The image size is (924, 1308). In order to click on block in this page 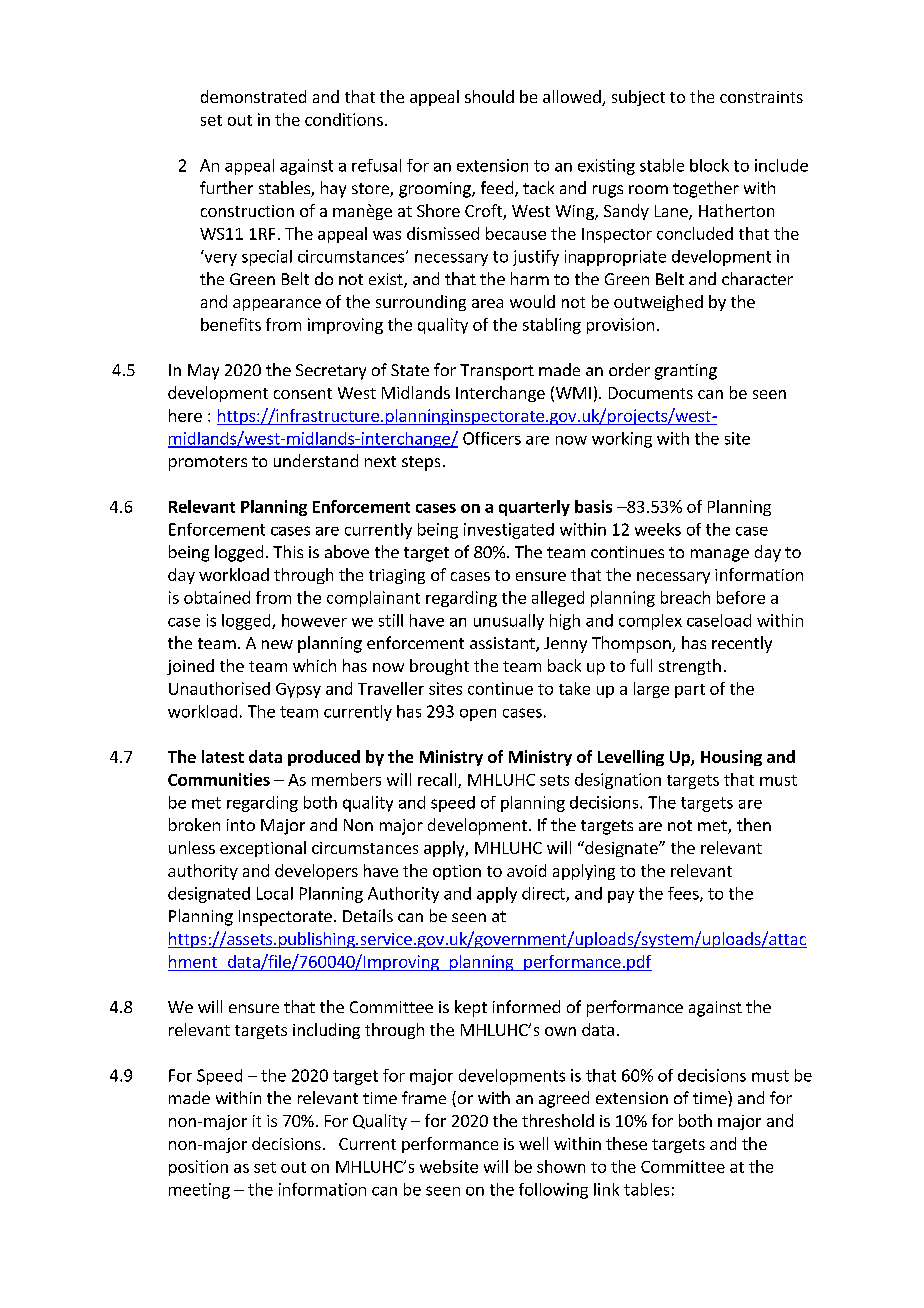, I will do `click(709, 165)`.
